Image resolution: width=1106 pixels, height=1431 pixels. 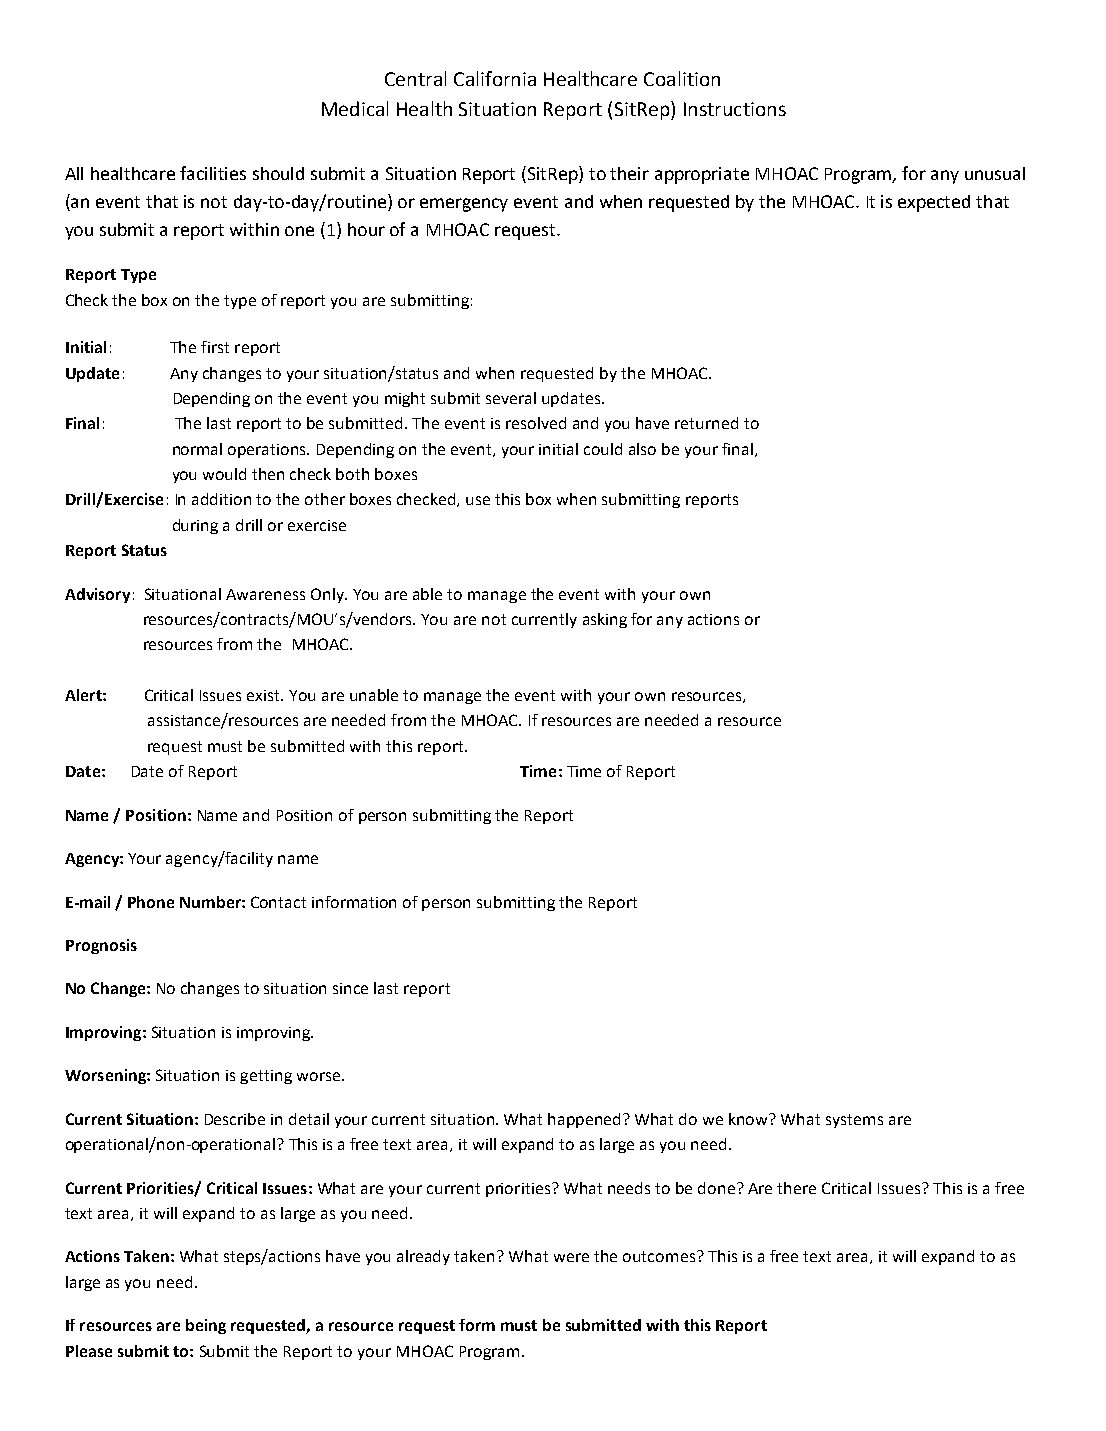 What do you see at coordinates (934, 203) in the document?
I see `expected` at bounding box center [934, 203].
